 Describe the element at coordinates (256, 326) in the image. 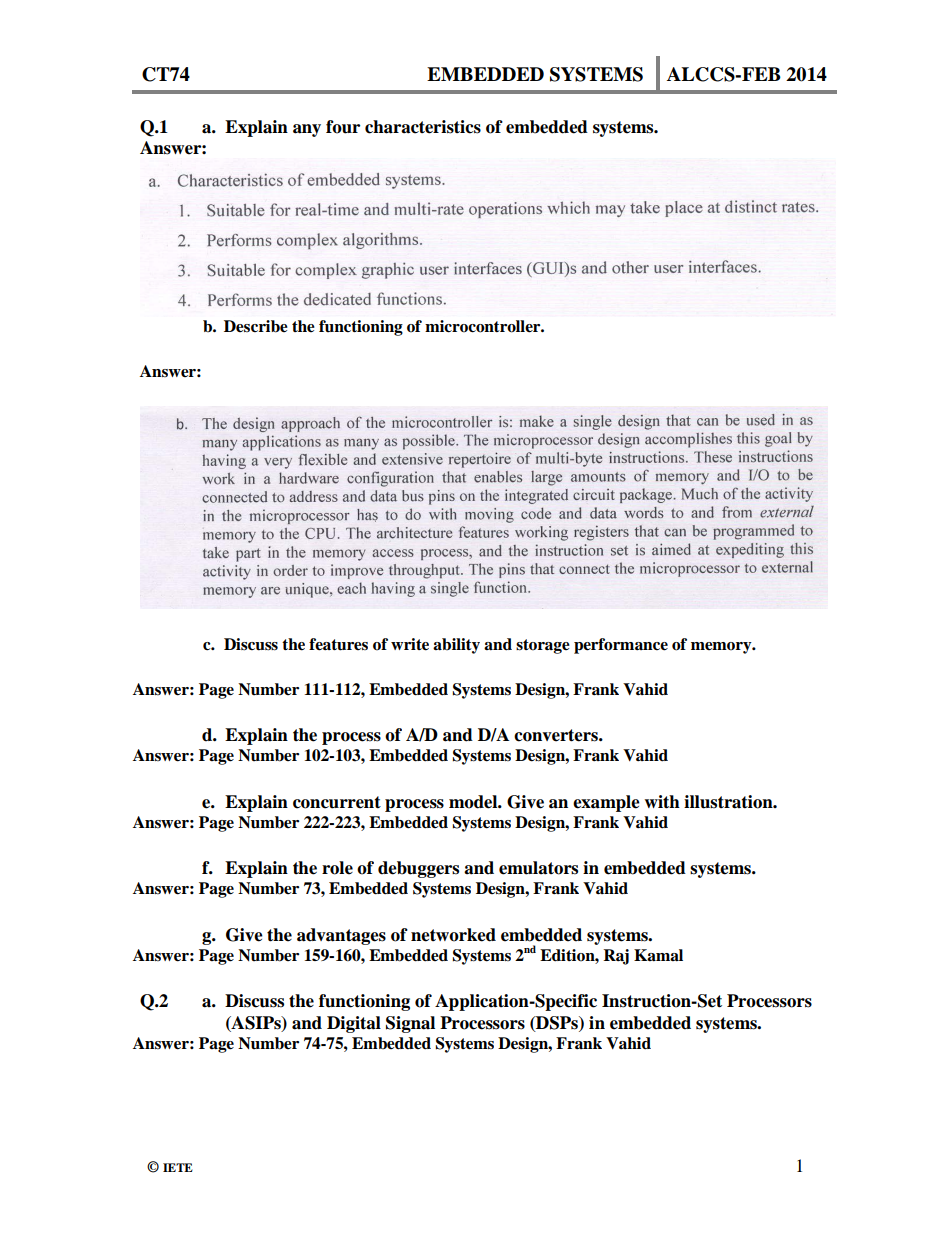

I see `Describe` at that location.
